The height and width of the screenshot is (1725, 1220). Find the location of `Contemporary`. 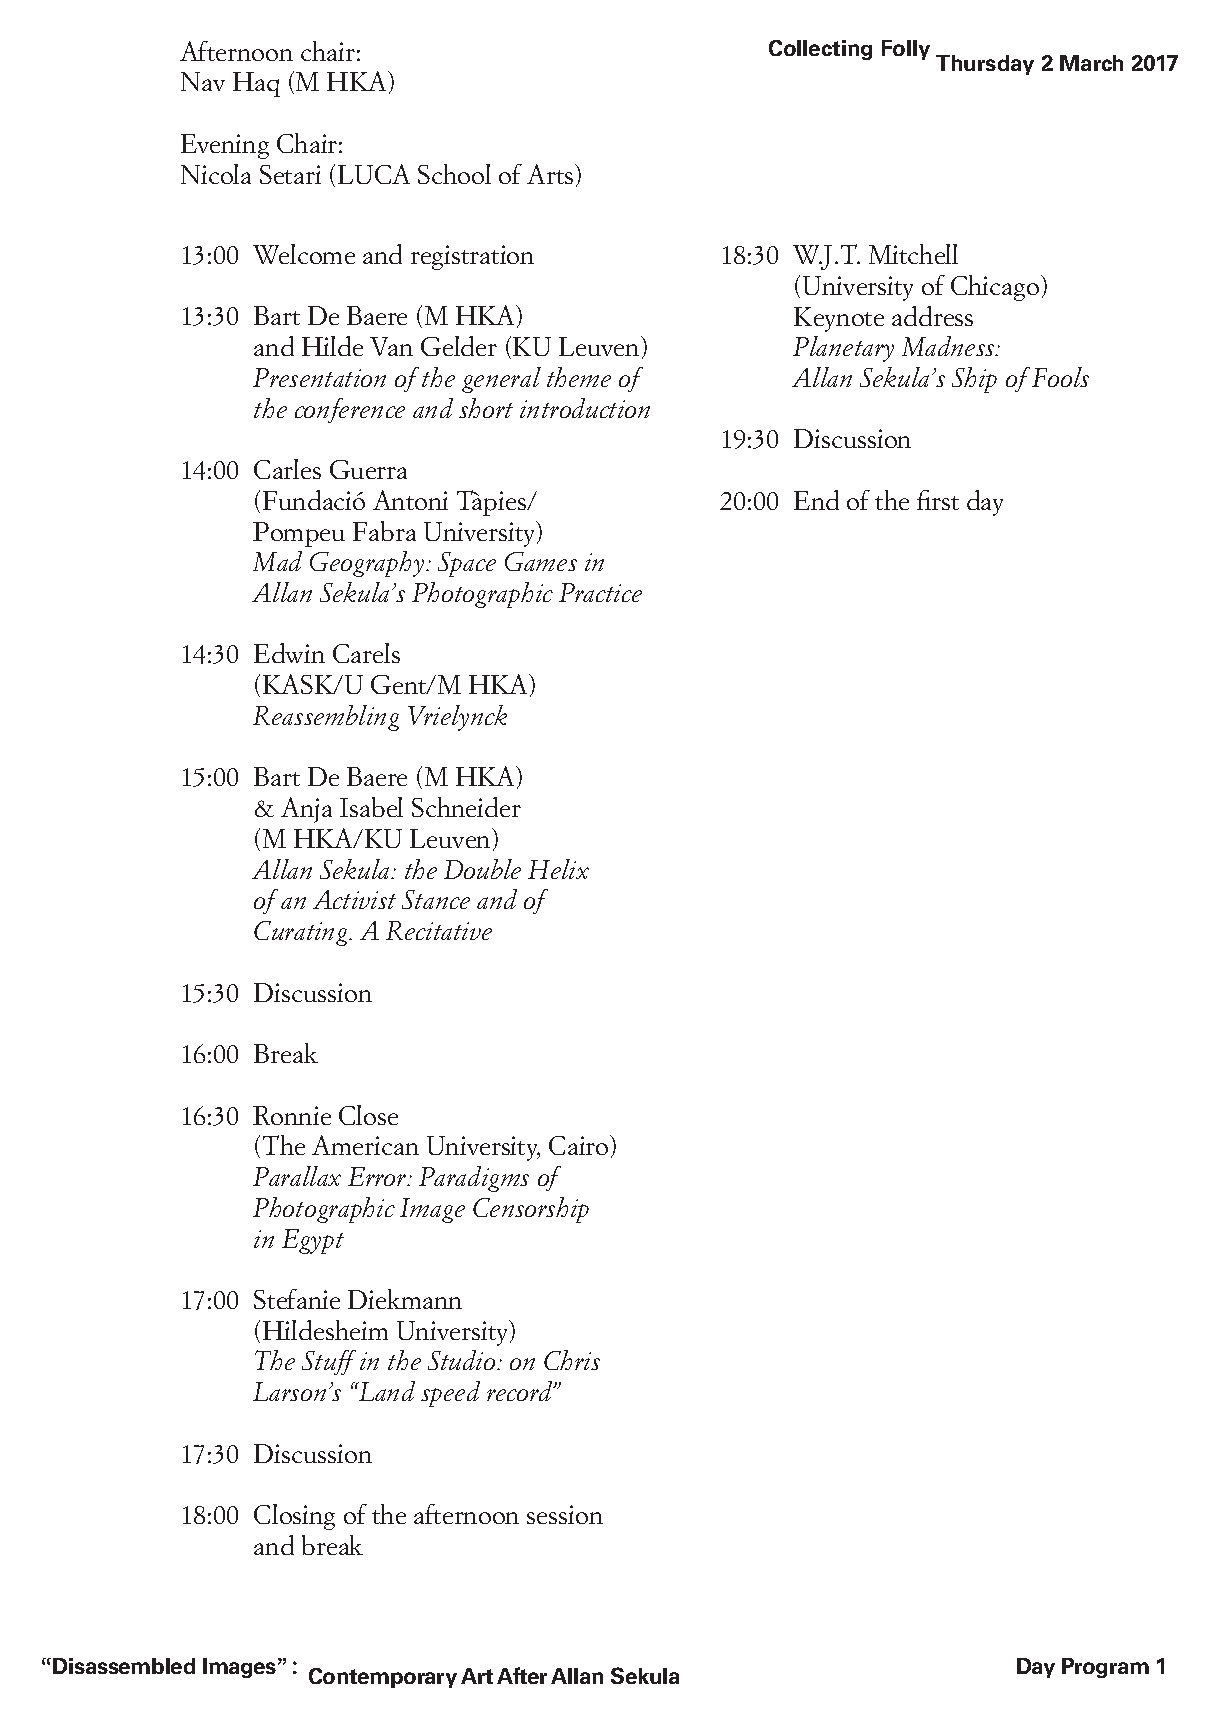

Contemporary is located at coordinates (383, 1678).
